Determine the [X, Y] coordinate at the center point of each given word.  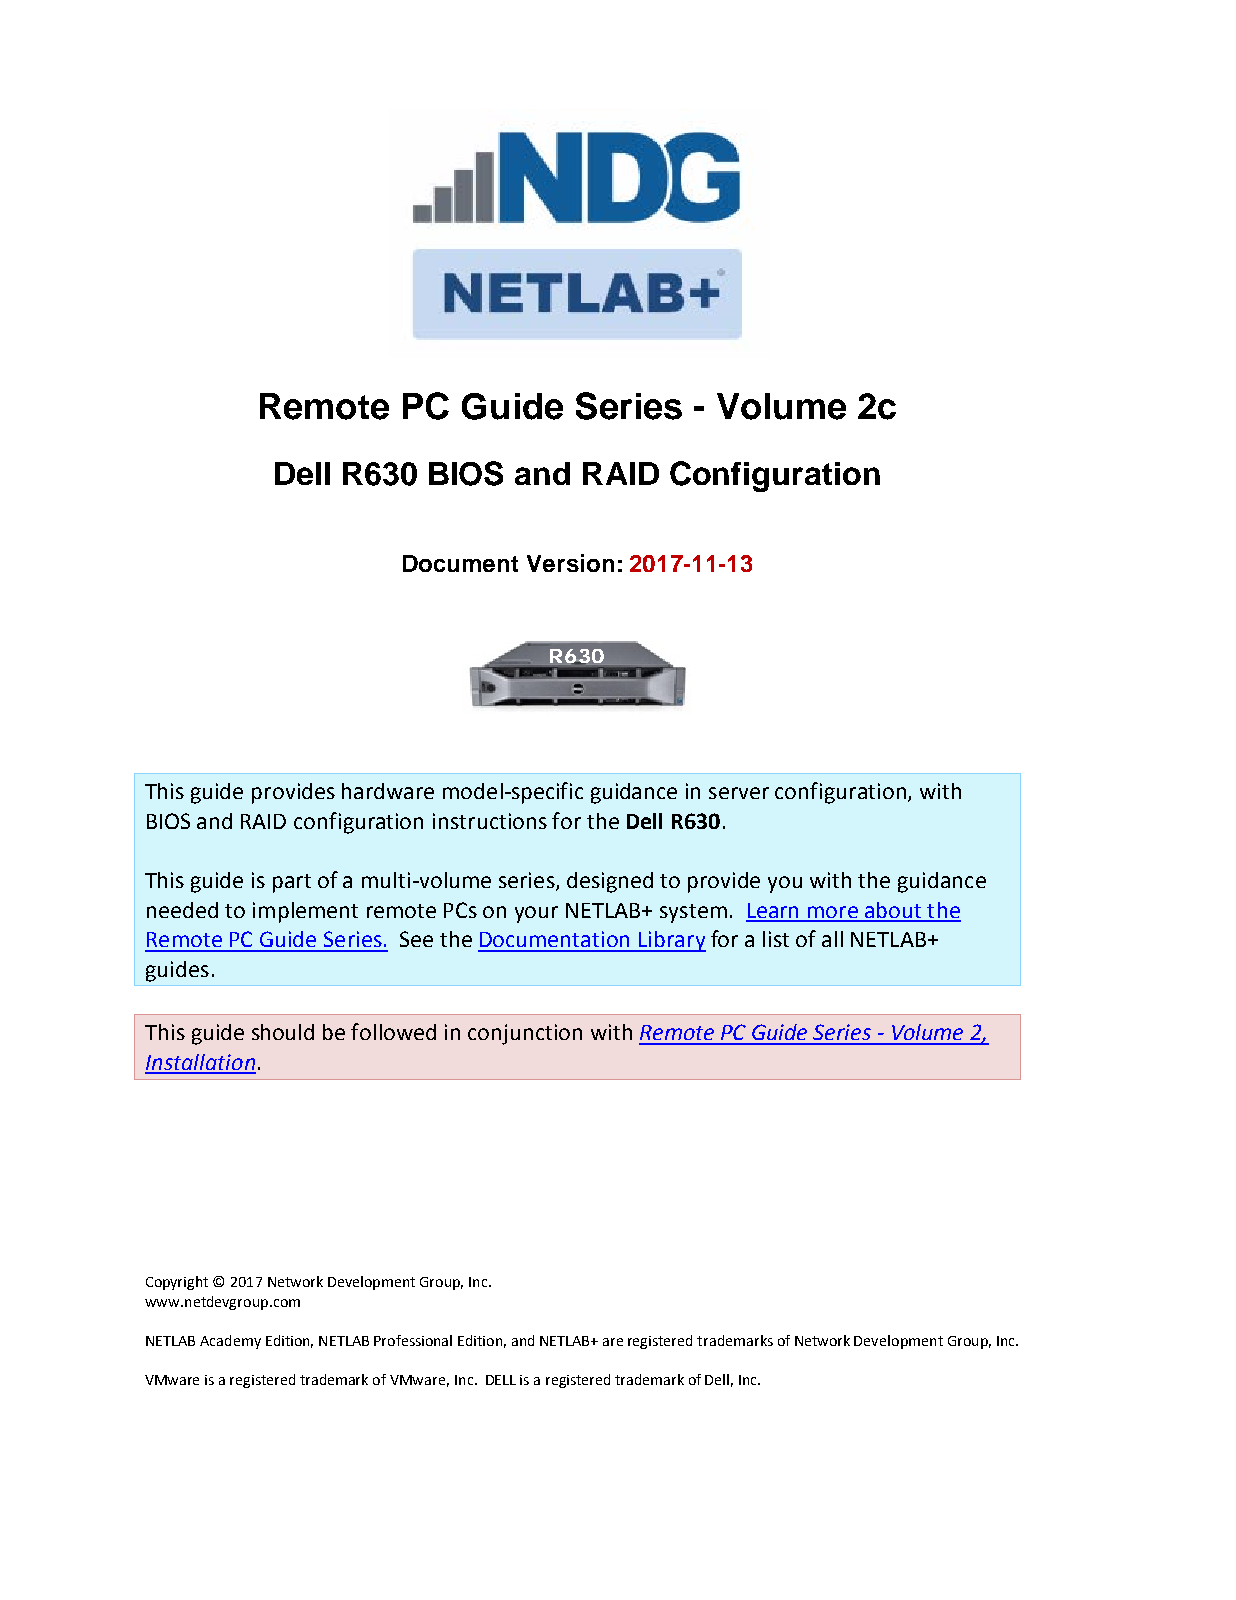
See [416, 939]
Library [671, 941]
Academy [230, 1342]
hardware [388, 791]
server [739, 793]
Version [570, 563]
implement [305, 912]
